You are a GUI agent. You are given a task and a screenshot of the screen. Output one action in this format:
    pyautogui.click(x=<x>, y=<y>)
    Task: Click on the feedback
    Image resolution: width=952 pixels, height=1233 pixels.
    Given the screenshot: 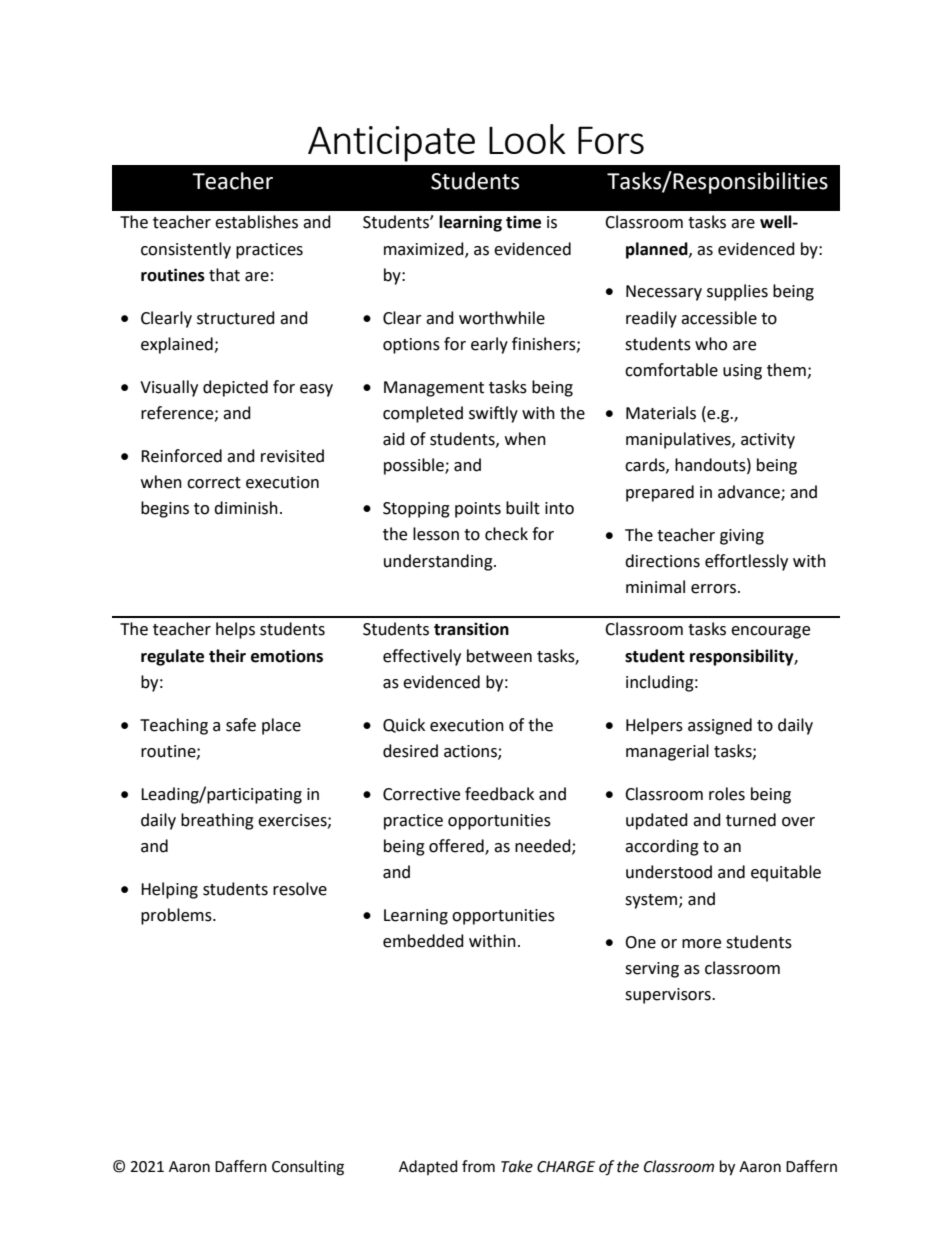 What is the action you would take?
    pyautogui.click(x=499, y=794)
